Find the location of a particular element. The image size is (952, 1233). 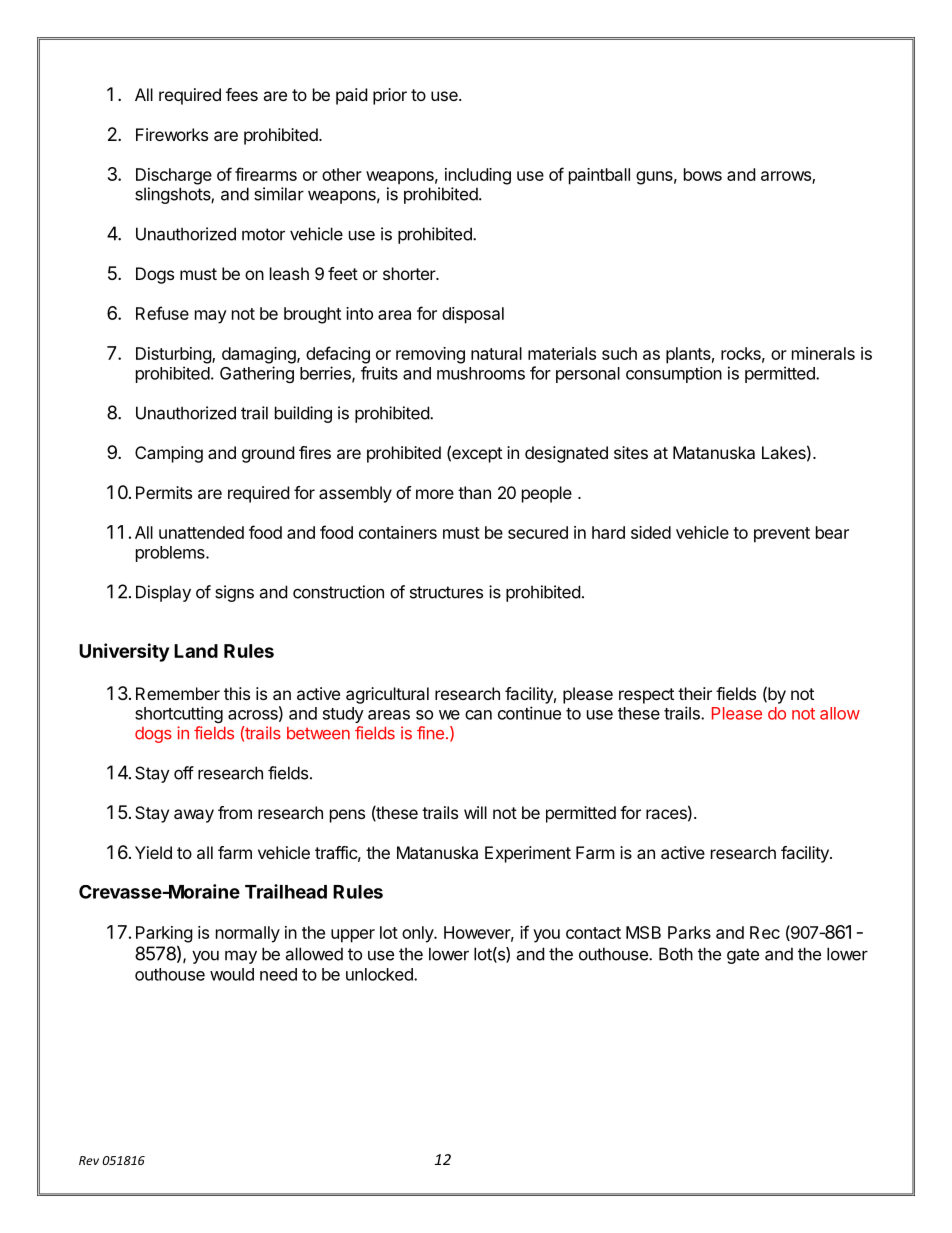

only is located at coordinates (418, 934).
